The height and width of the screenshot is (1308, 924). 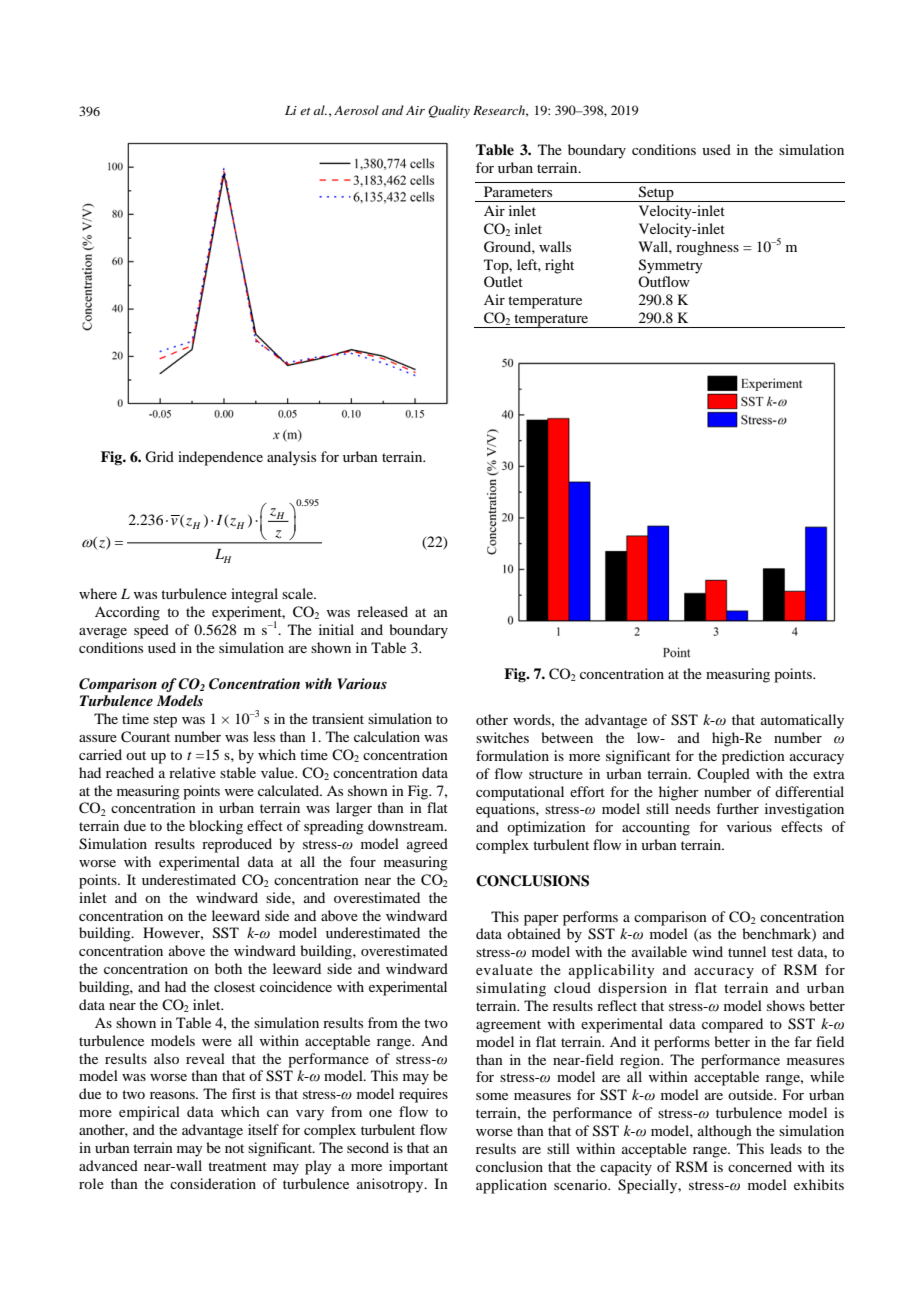 I want to click on released, so click(x=382, y=611).
